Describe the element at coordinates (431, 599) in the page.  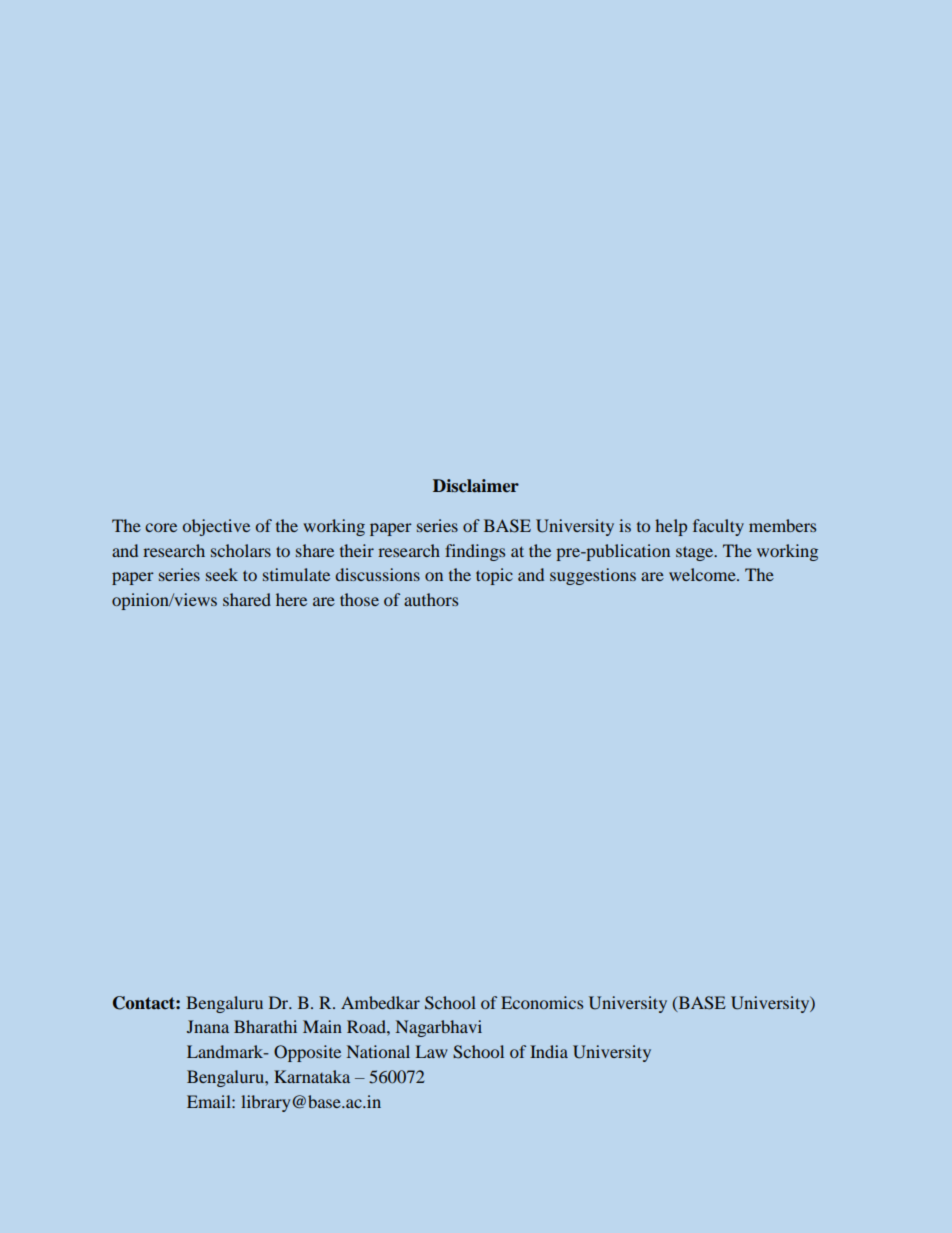
I see `authors` at that location.
